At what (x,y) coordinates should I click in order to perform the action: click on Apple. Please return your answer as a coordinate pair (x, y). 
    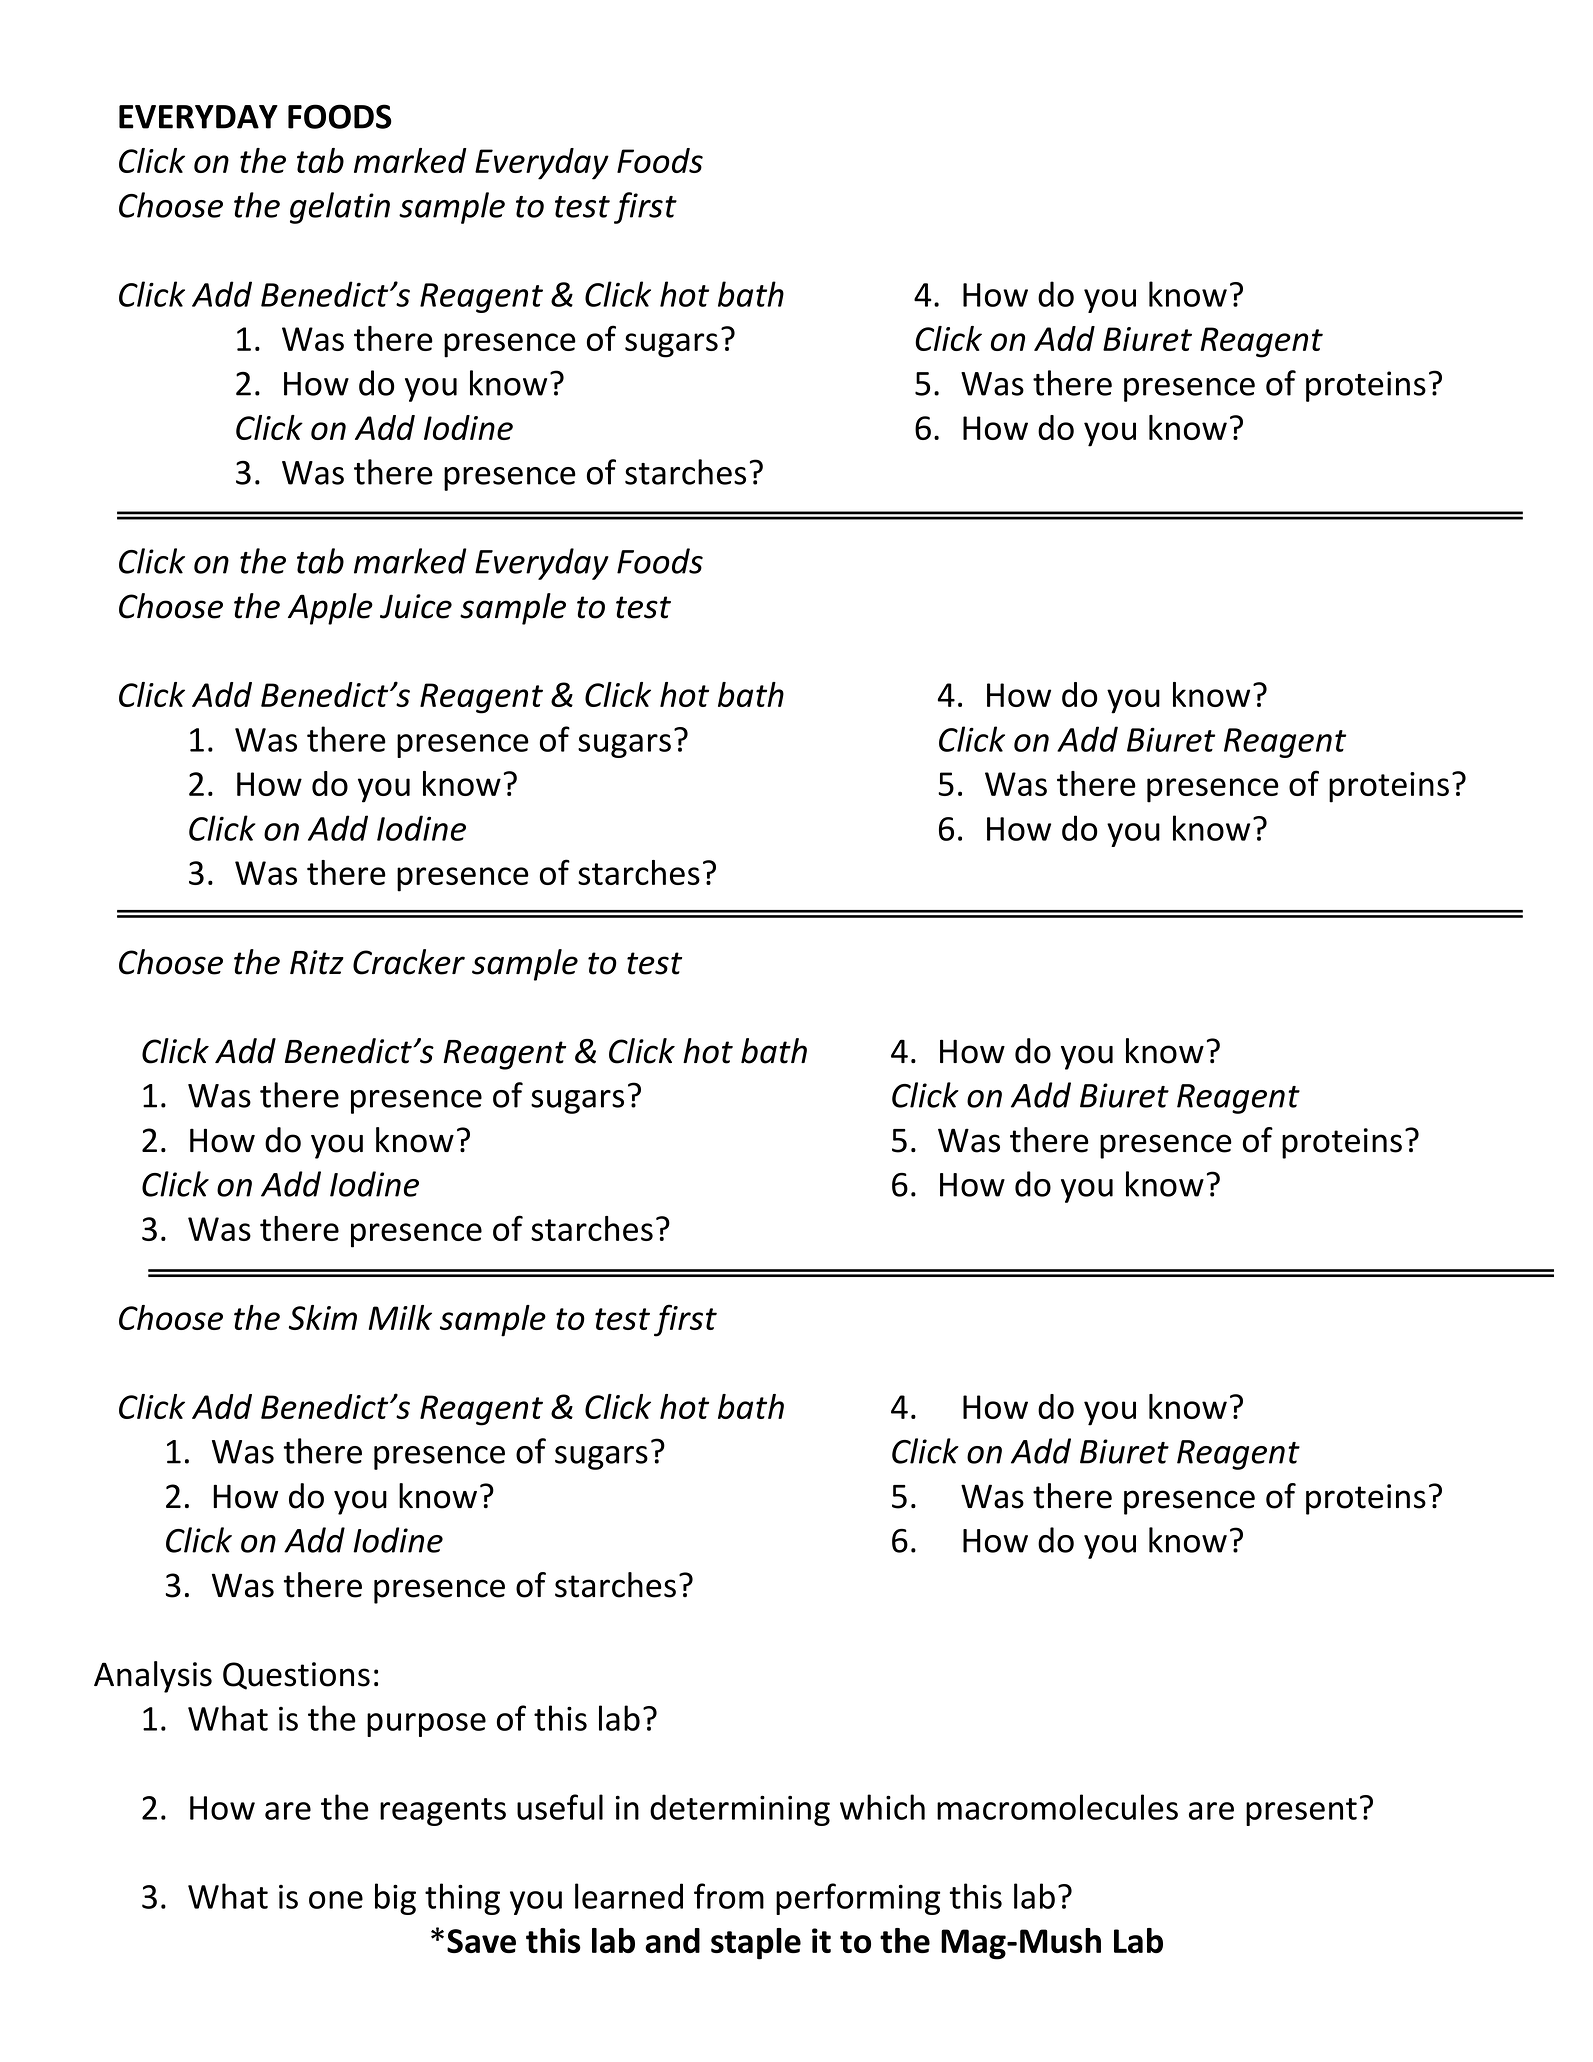
    Looking at the image, I should click on (330, 609).
